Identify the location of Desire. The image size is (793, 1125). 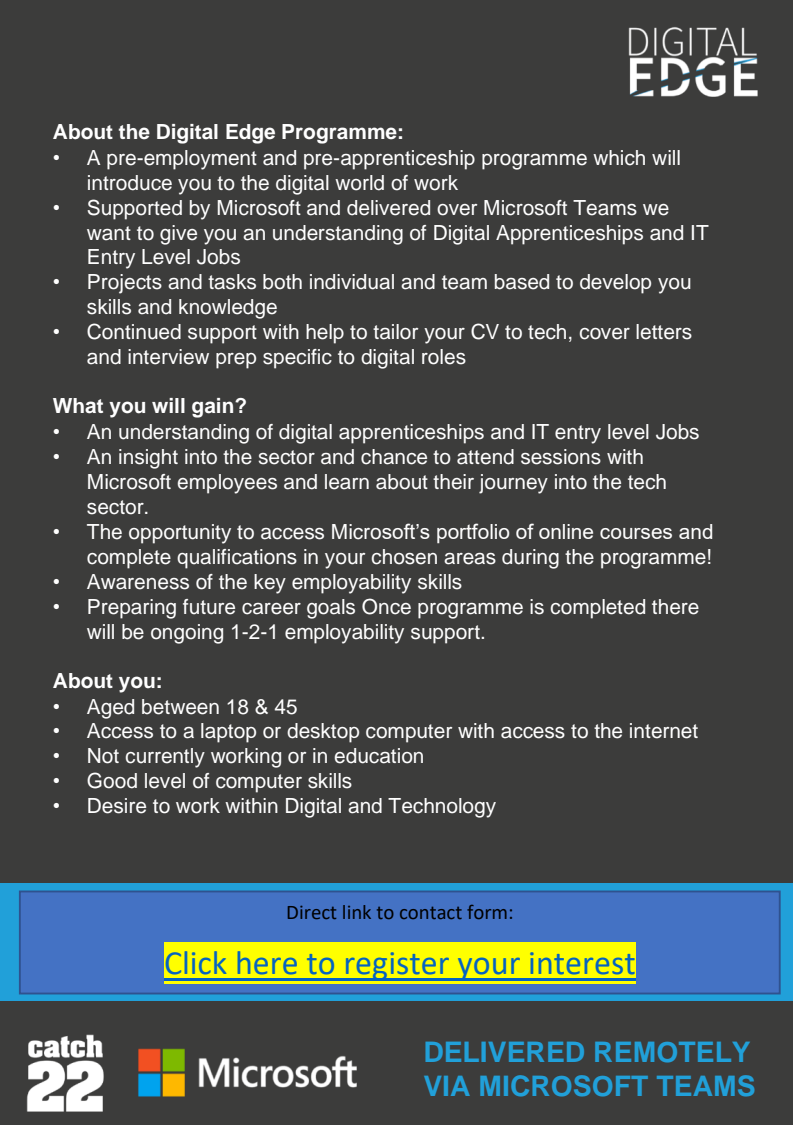
(117, 806).
